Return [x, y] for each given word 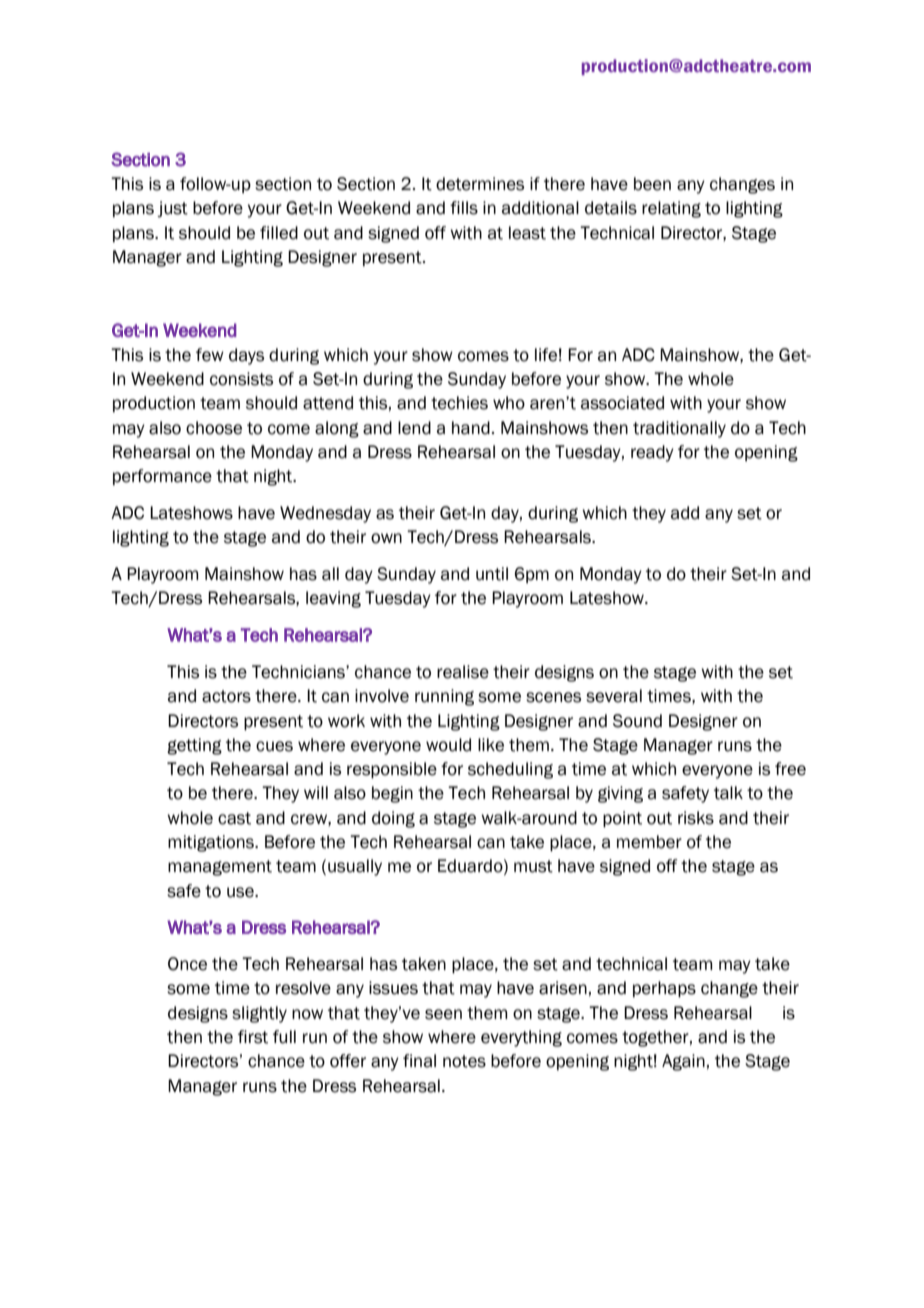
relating [671, 209]
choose [214, 428]
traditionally [679, 429]
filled [279, 233]
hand [471, 428]
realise [463, 672]
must [533, 866]
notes [464, 1061]
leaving [333, 599]
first [253, 1037]
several [614, 696]
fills [464, 208]
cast [234, 818]
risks [696, 818]
